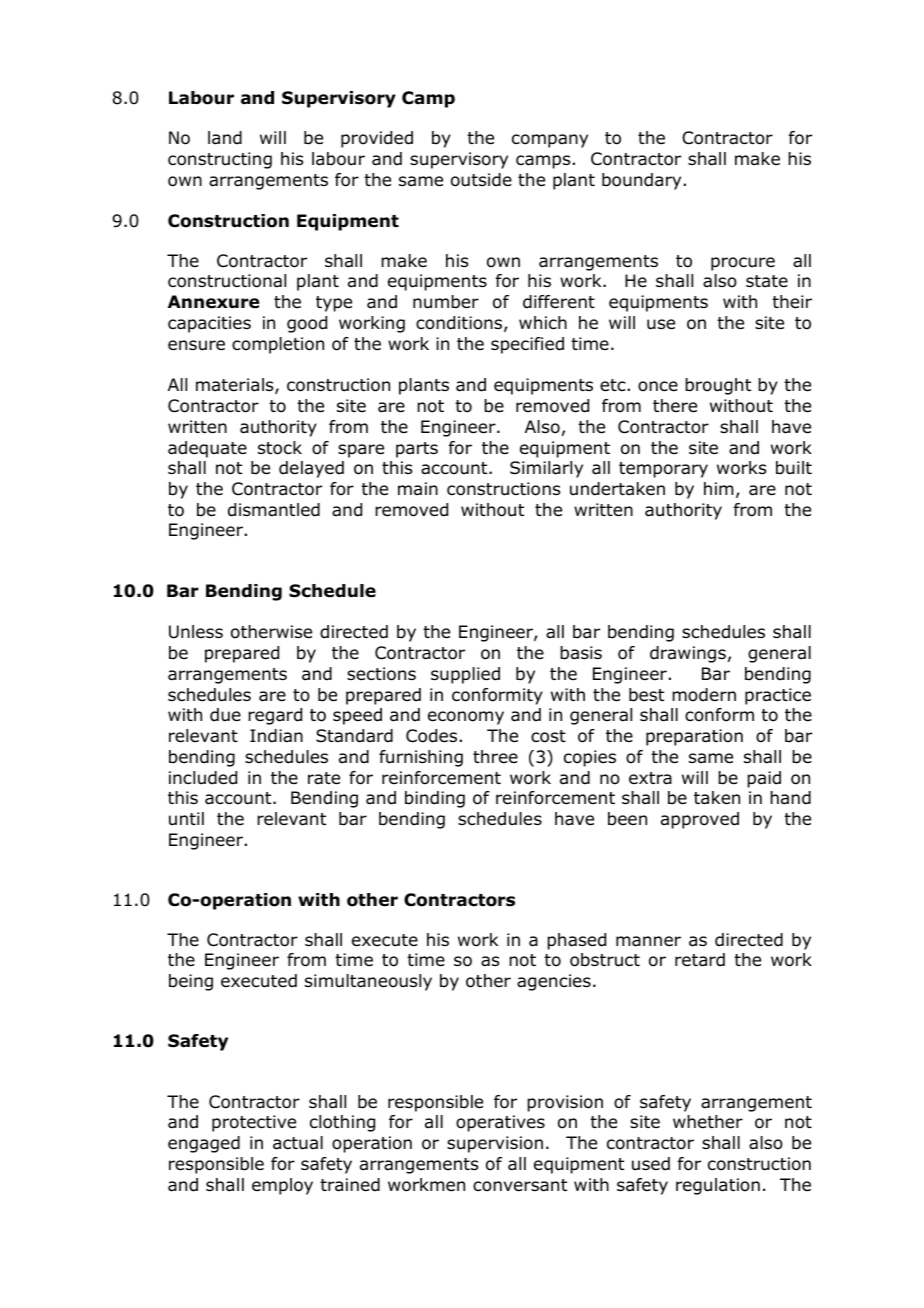  Describe the element at coordinates (275, 716) in the screenshot. I see `regard` at that location.
